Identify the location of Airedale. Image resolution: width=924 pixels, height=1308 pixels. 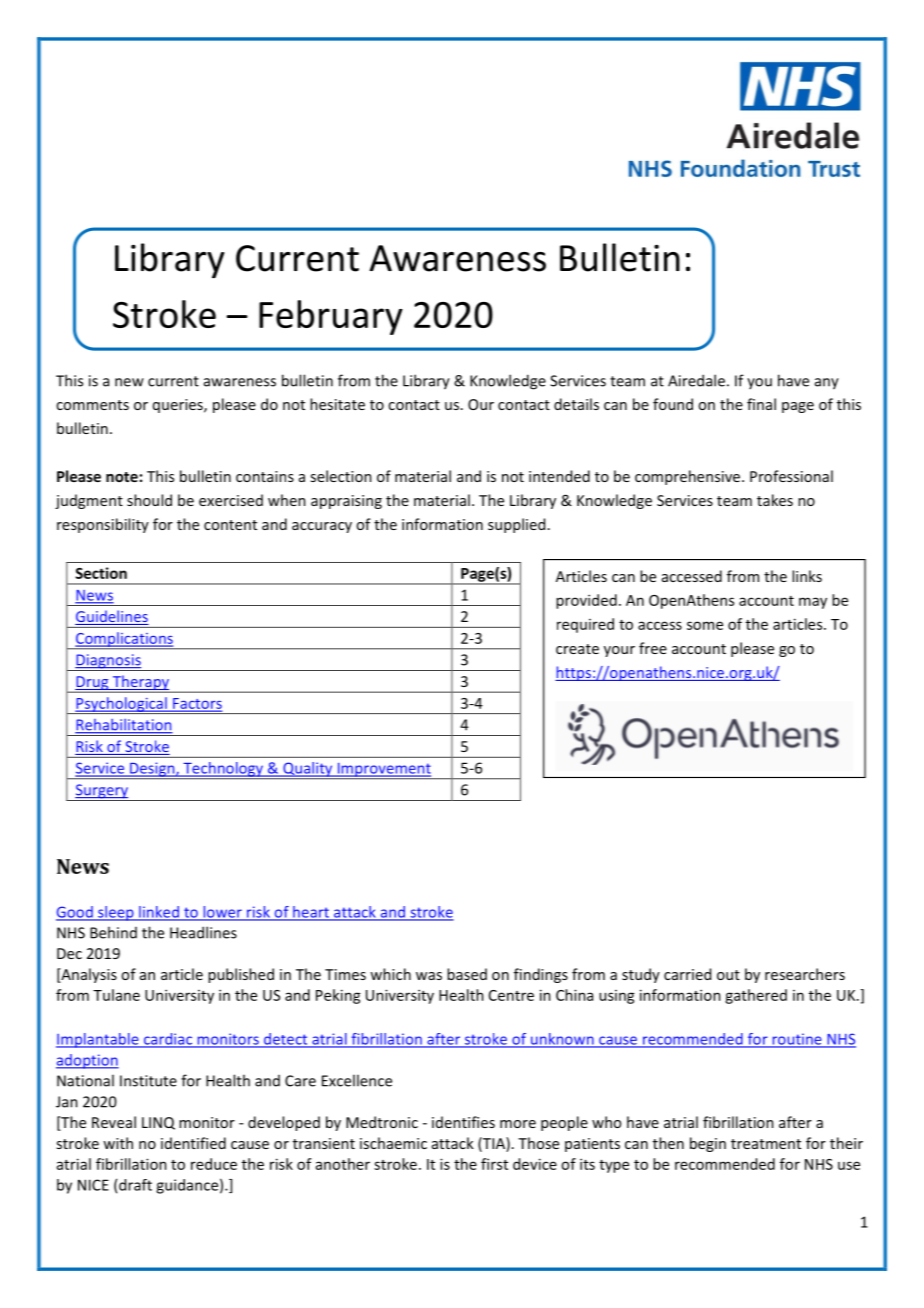
(696, 380).
